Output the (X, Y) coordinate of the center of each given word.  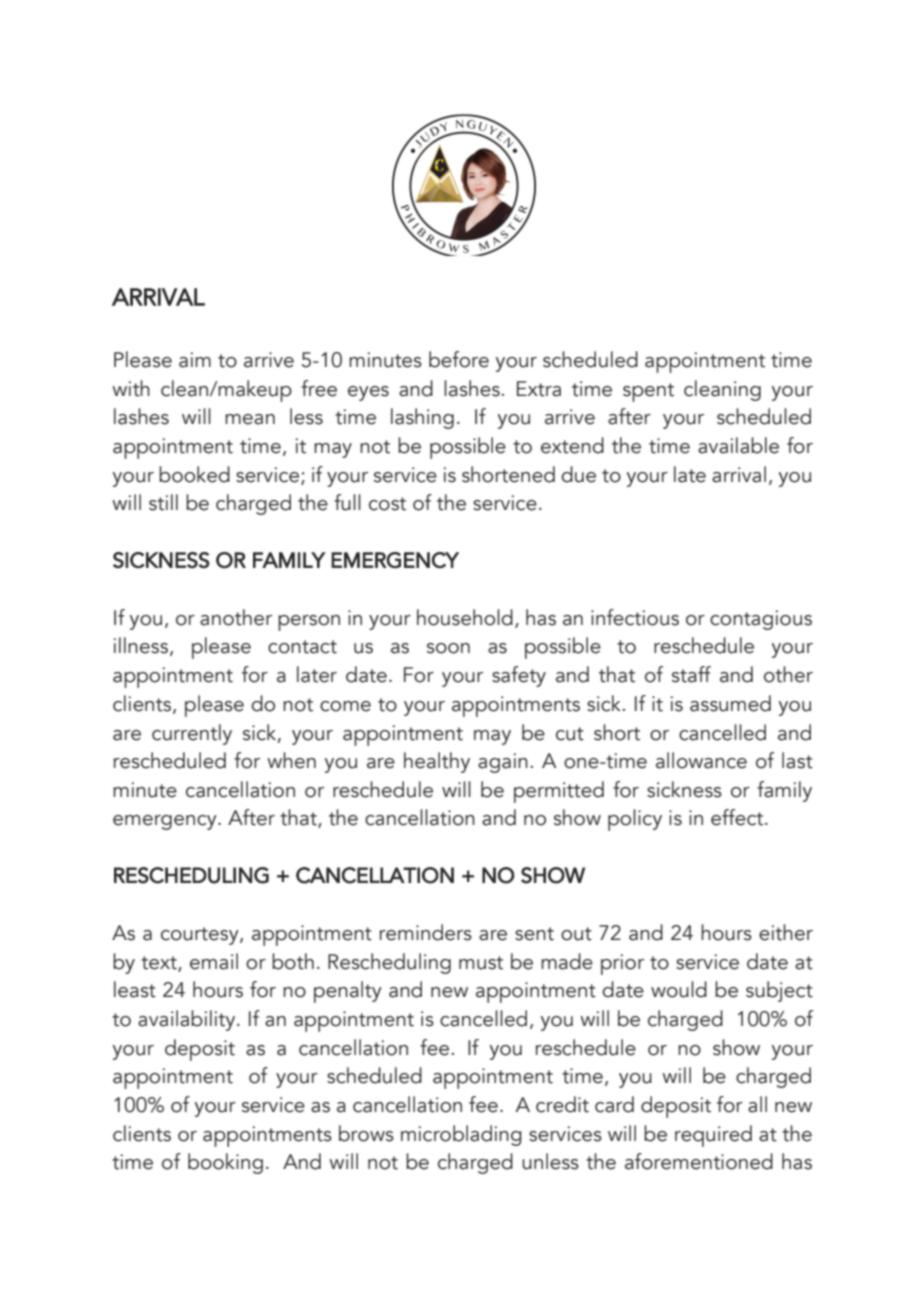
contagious (761, 620)
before (459, 359)
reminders (426, 932)
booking (225, 1163)
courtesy (201, 936)
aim (195, 360)
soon (448, 648)
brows (366, 1133)
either (786, 932)
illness (142, 646)
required (713, 1136)
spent (648, 392)
